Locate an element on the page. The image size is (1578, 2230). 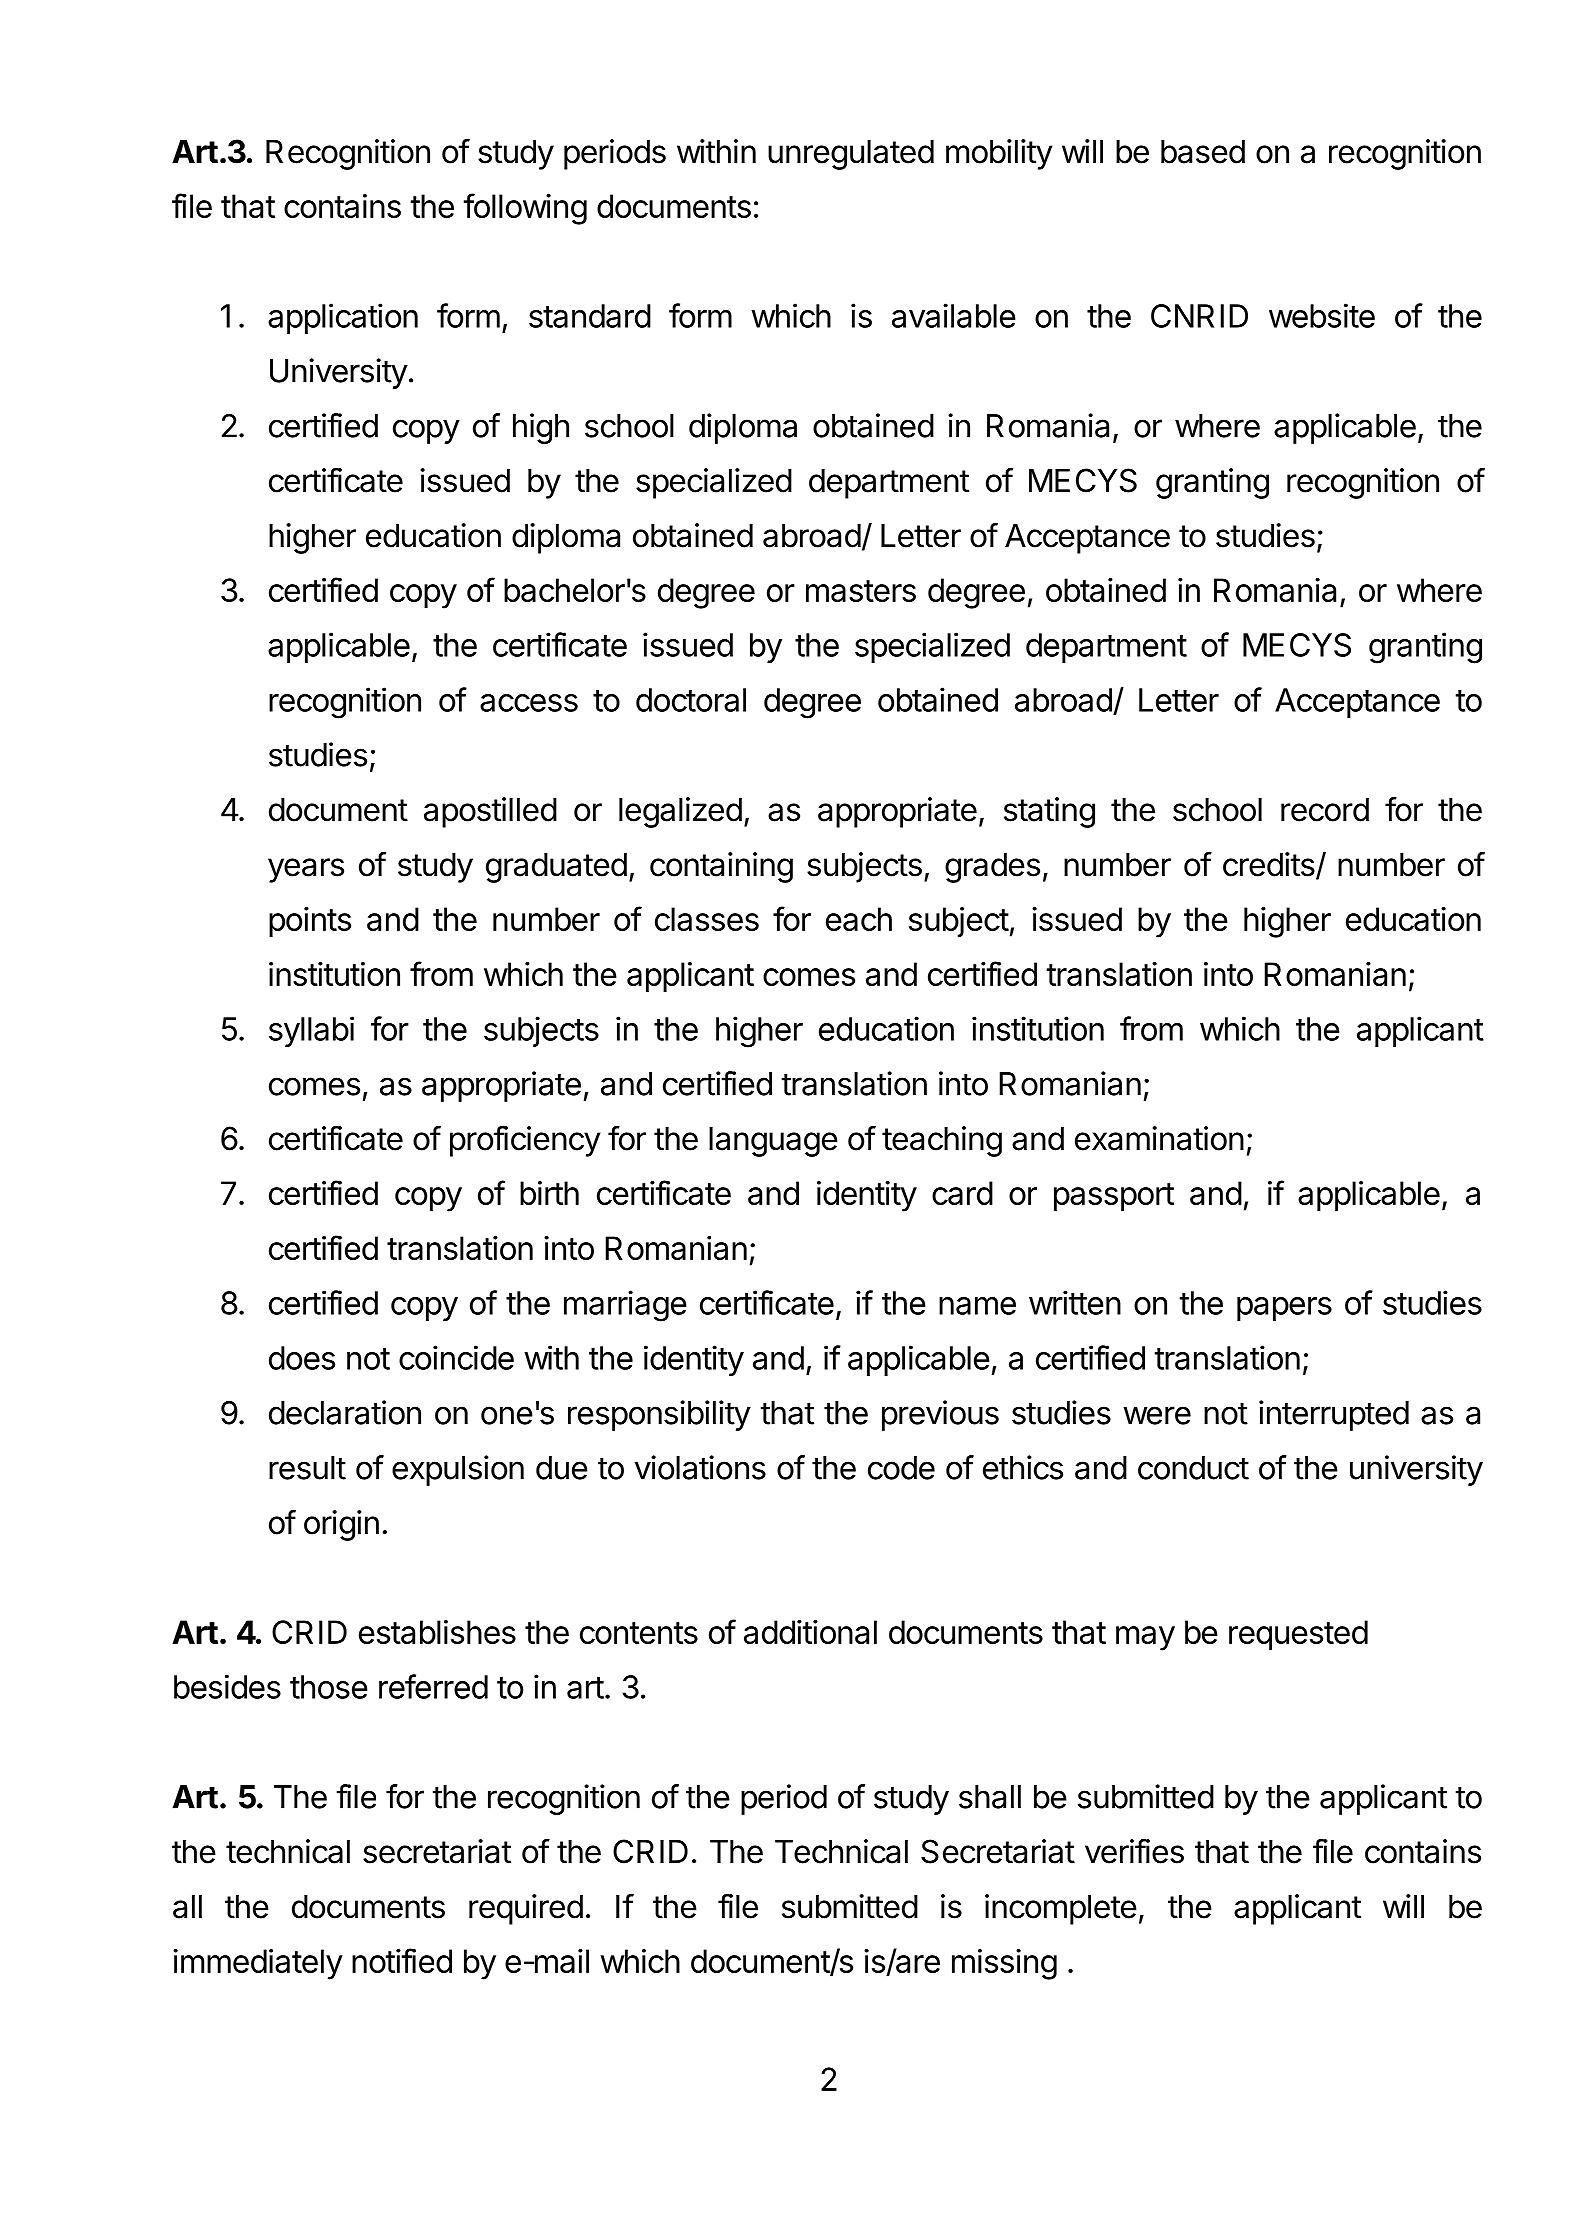
unregulated is located at coordinates (851, 155).
